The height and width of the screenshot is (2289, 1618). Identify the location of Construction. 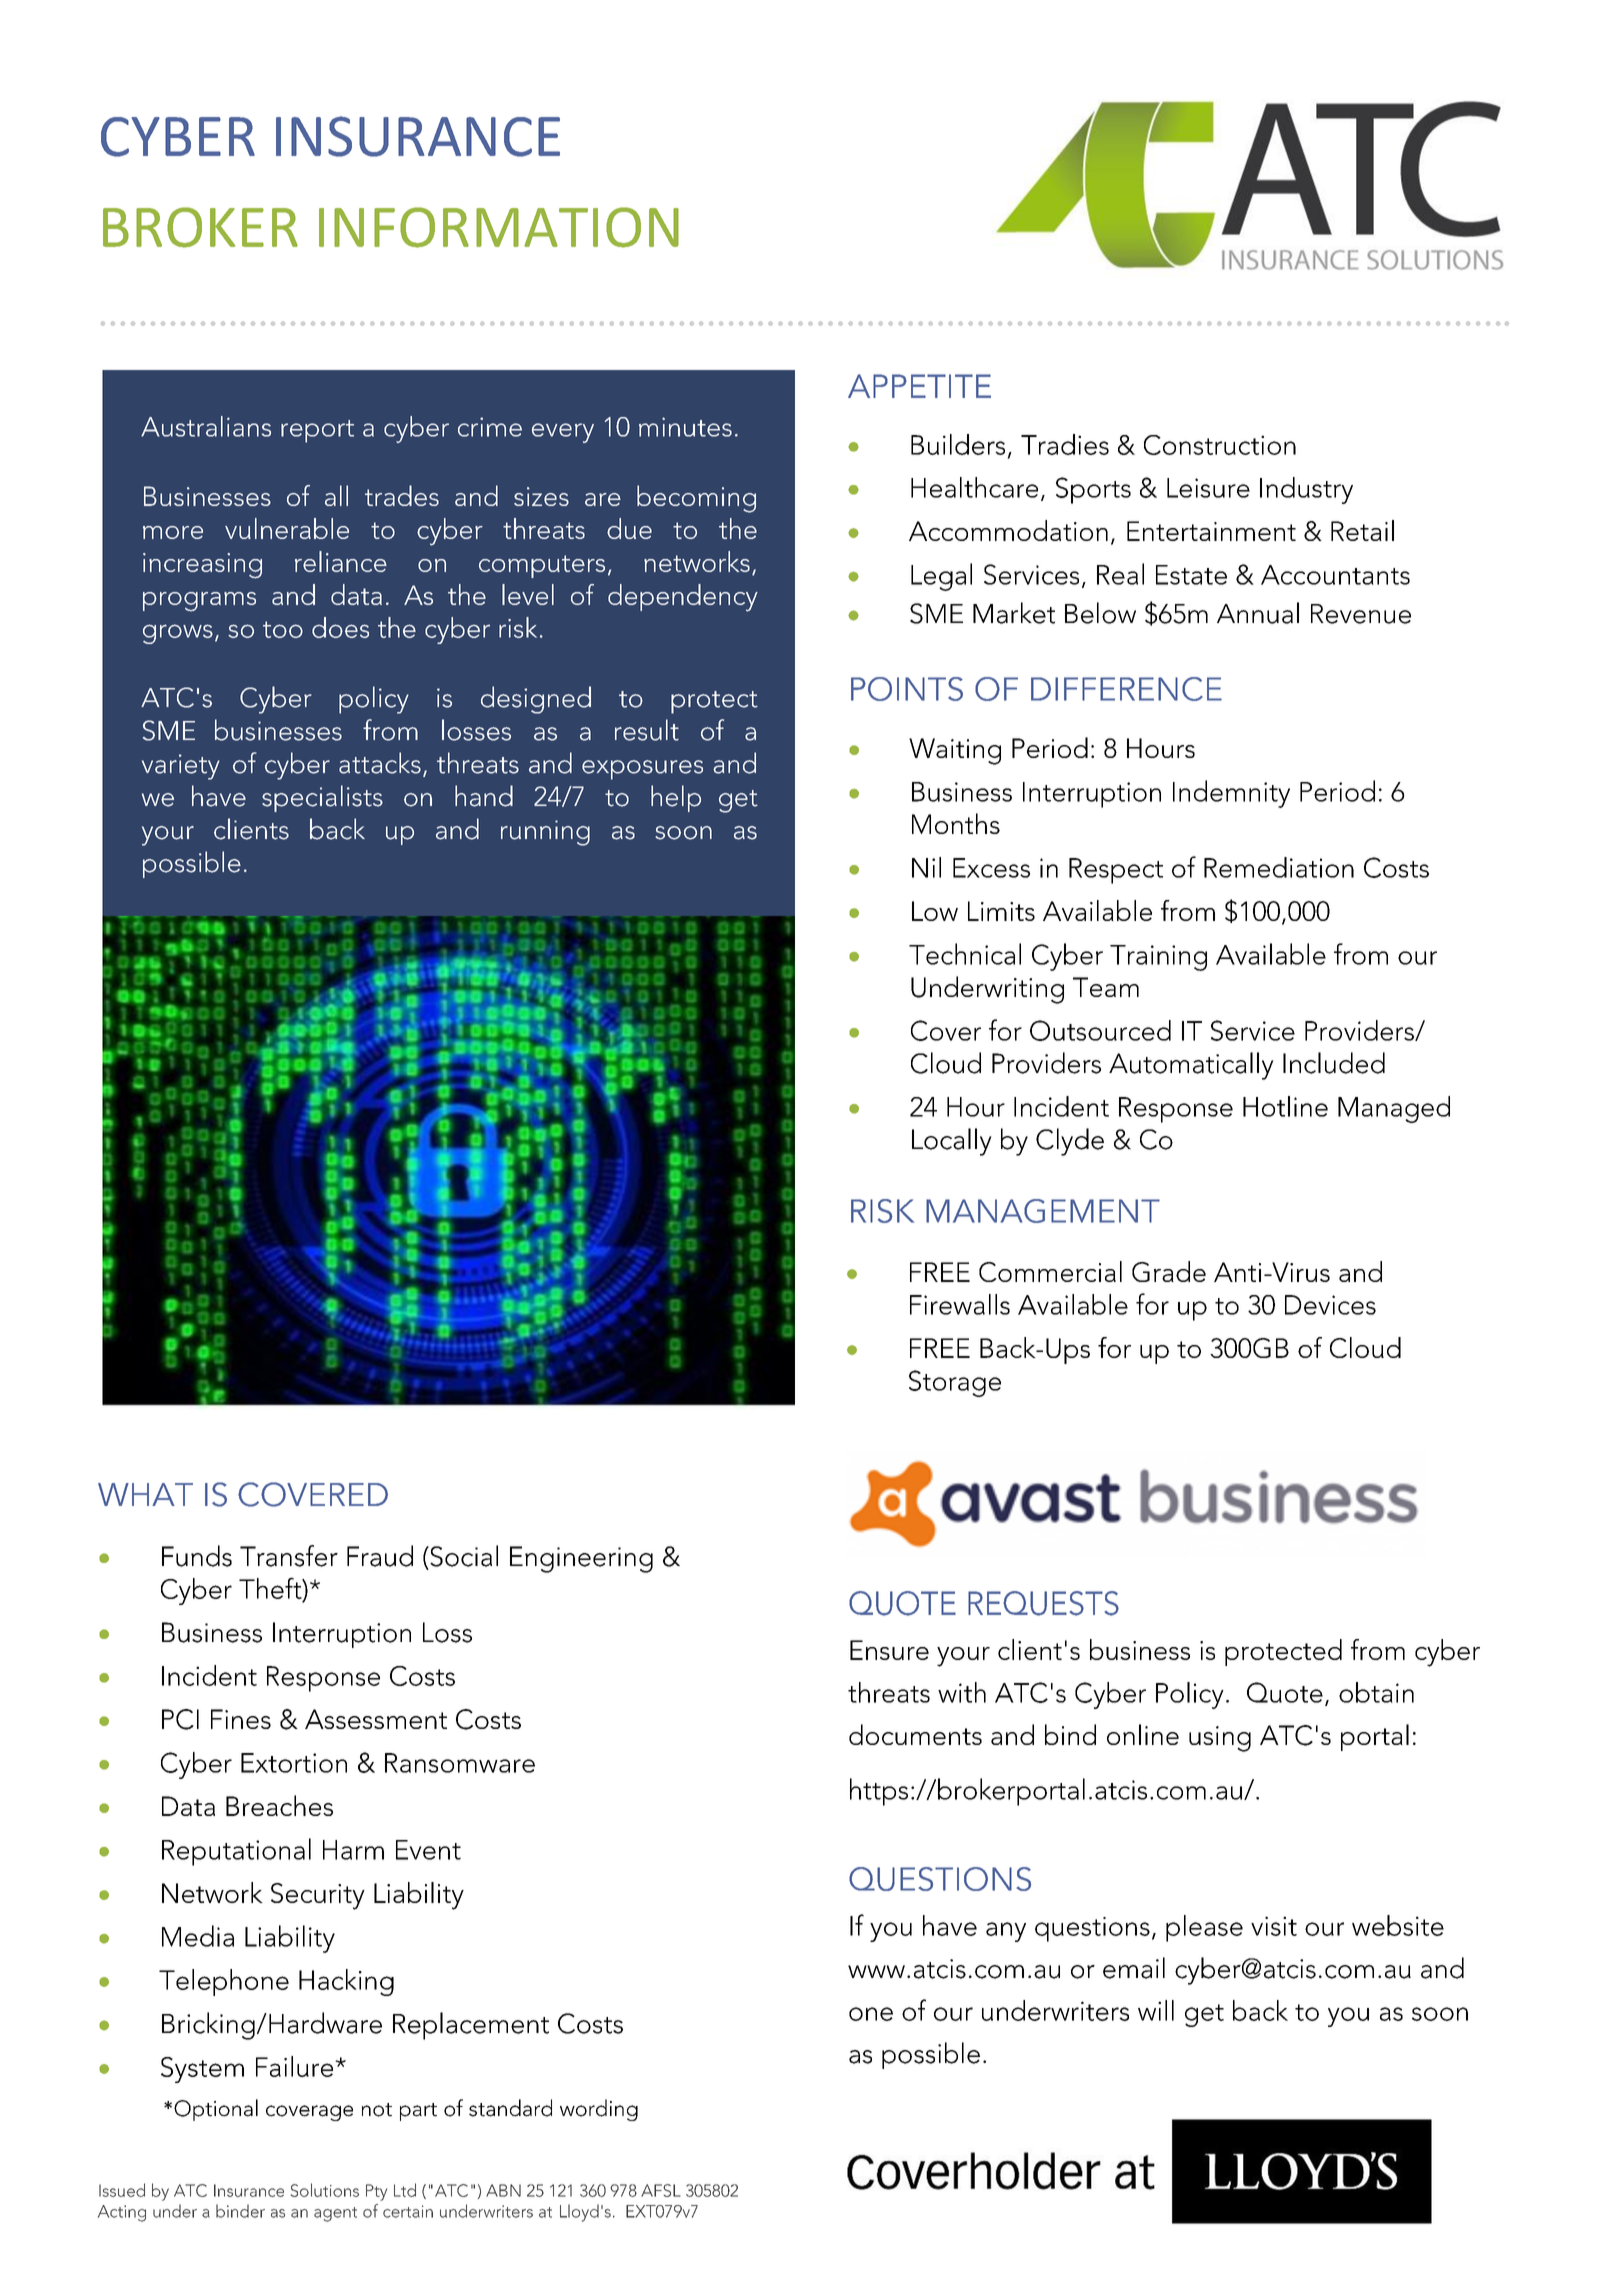
(1220, 445).
